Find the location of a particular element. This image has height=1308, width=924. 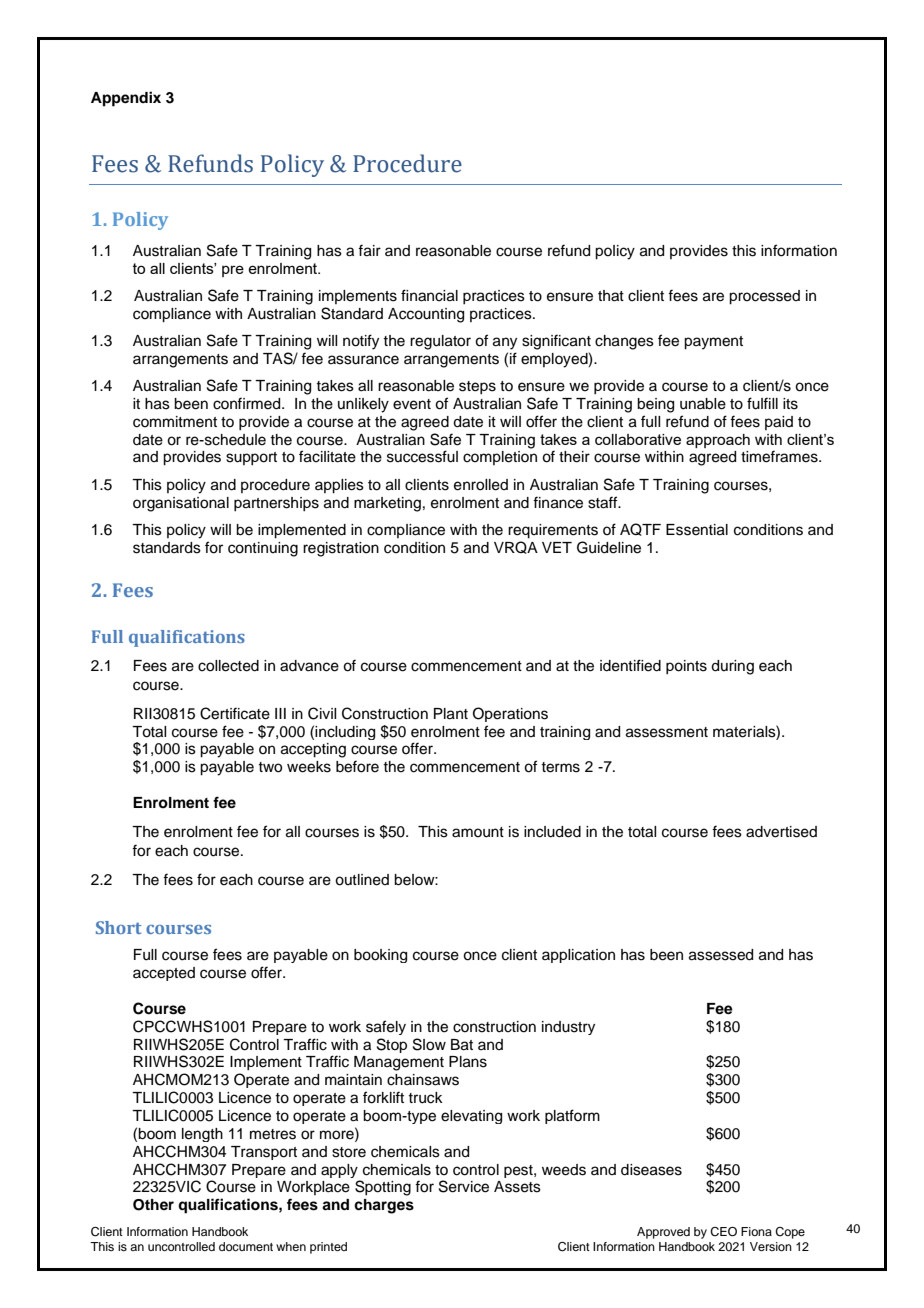

assessment is located at coordinates (667, 732).
